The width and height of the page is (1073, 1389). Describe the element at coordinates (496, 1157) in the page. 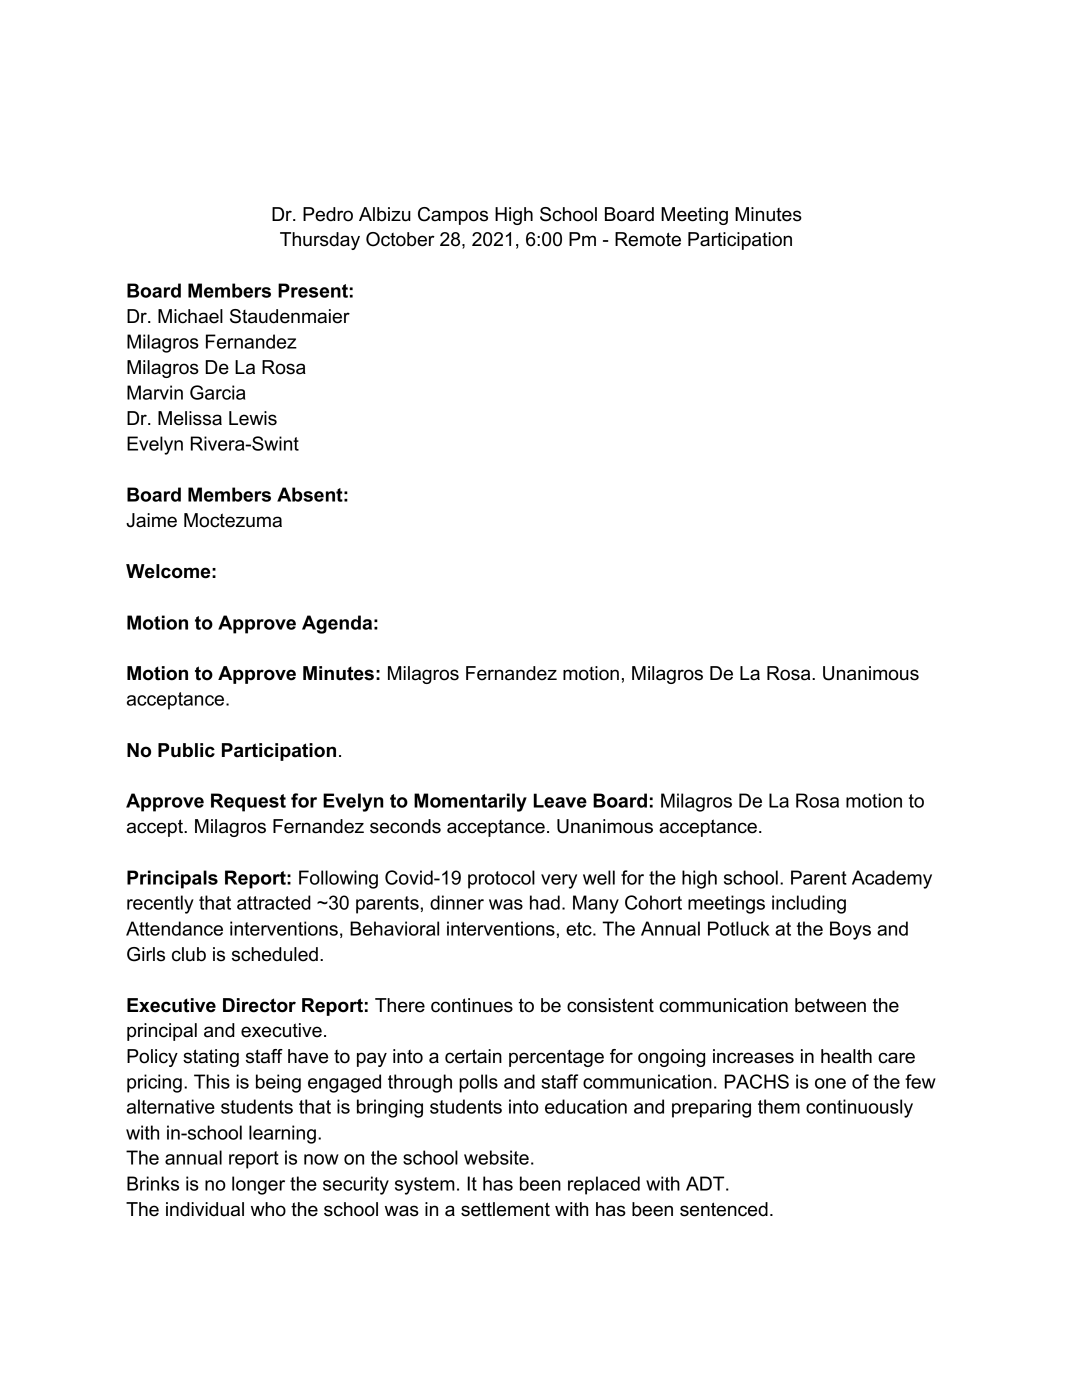

I see `website` at that location.
